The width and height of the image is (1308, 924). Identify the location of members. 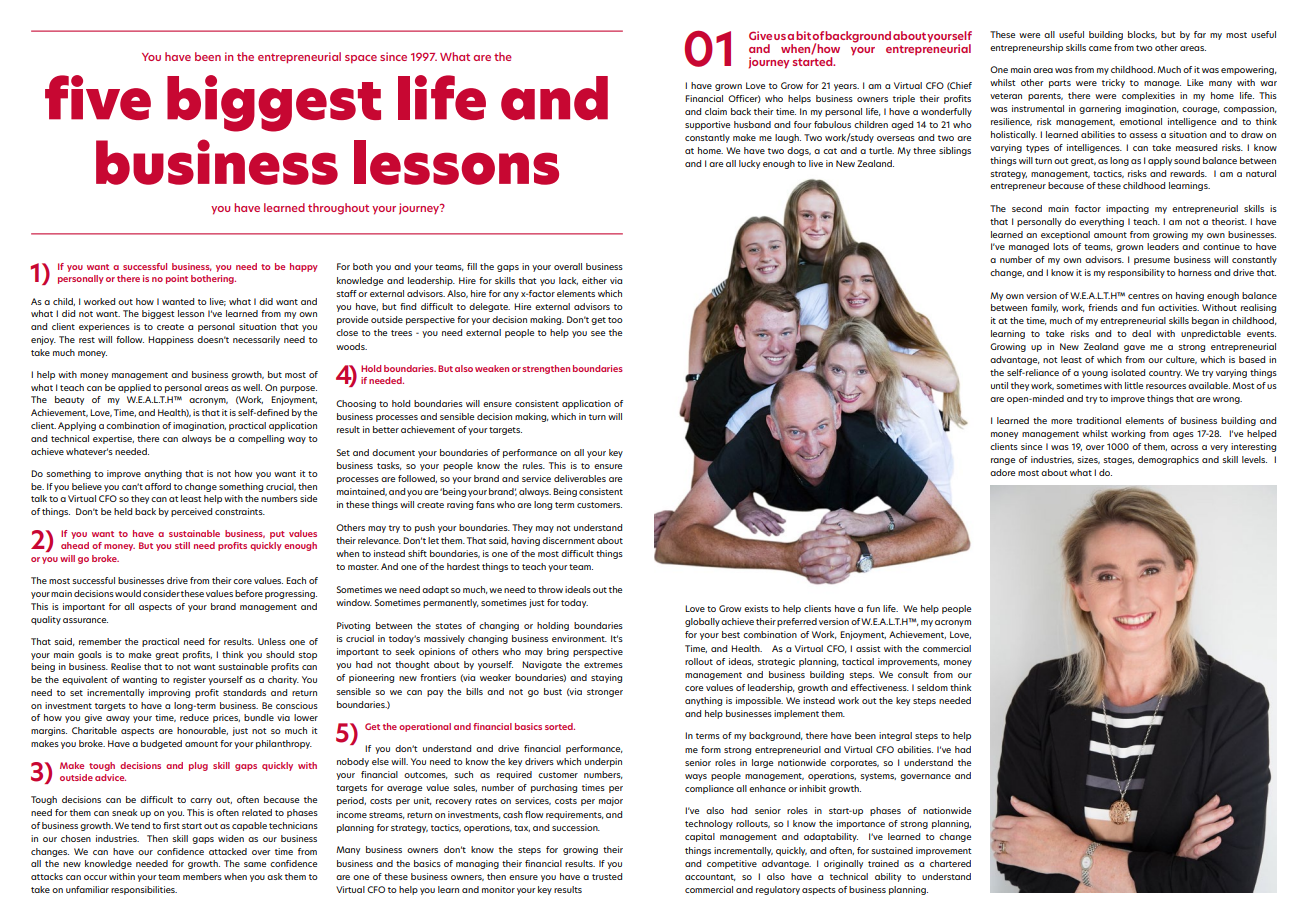
(202, 876).
